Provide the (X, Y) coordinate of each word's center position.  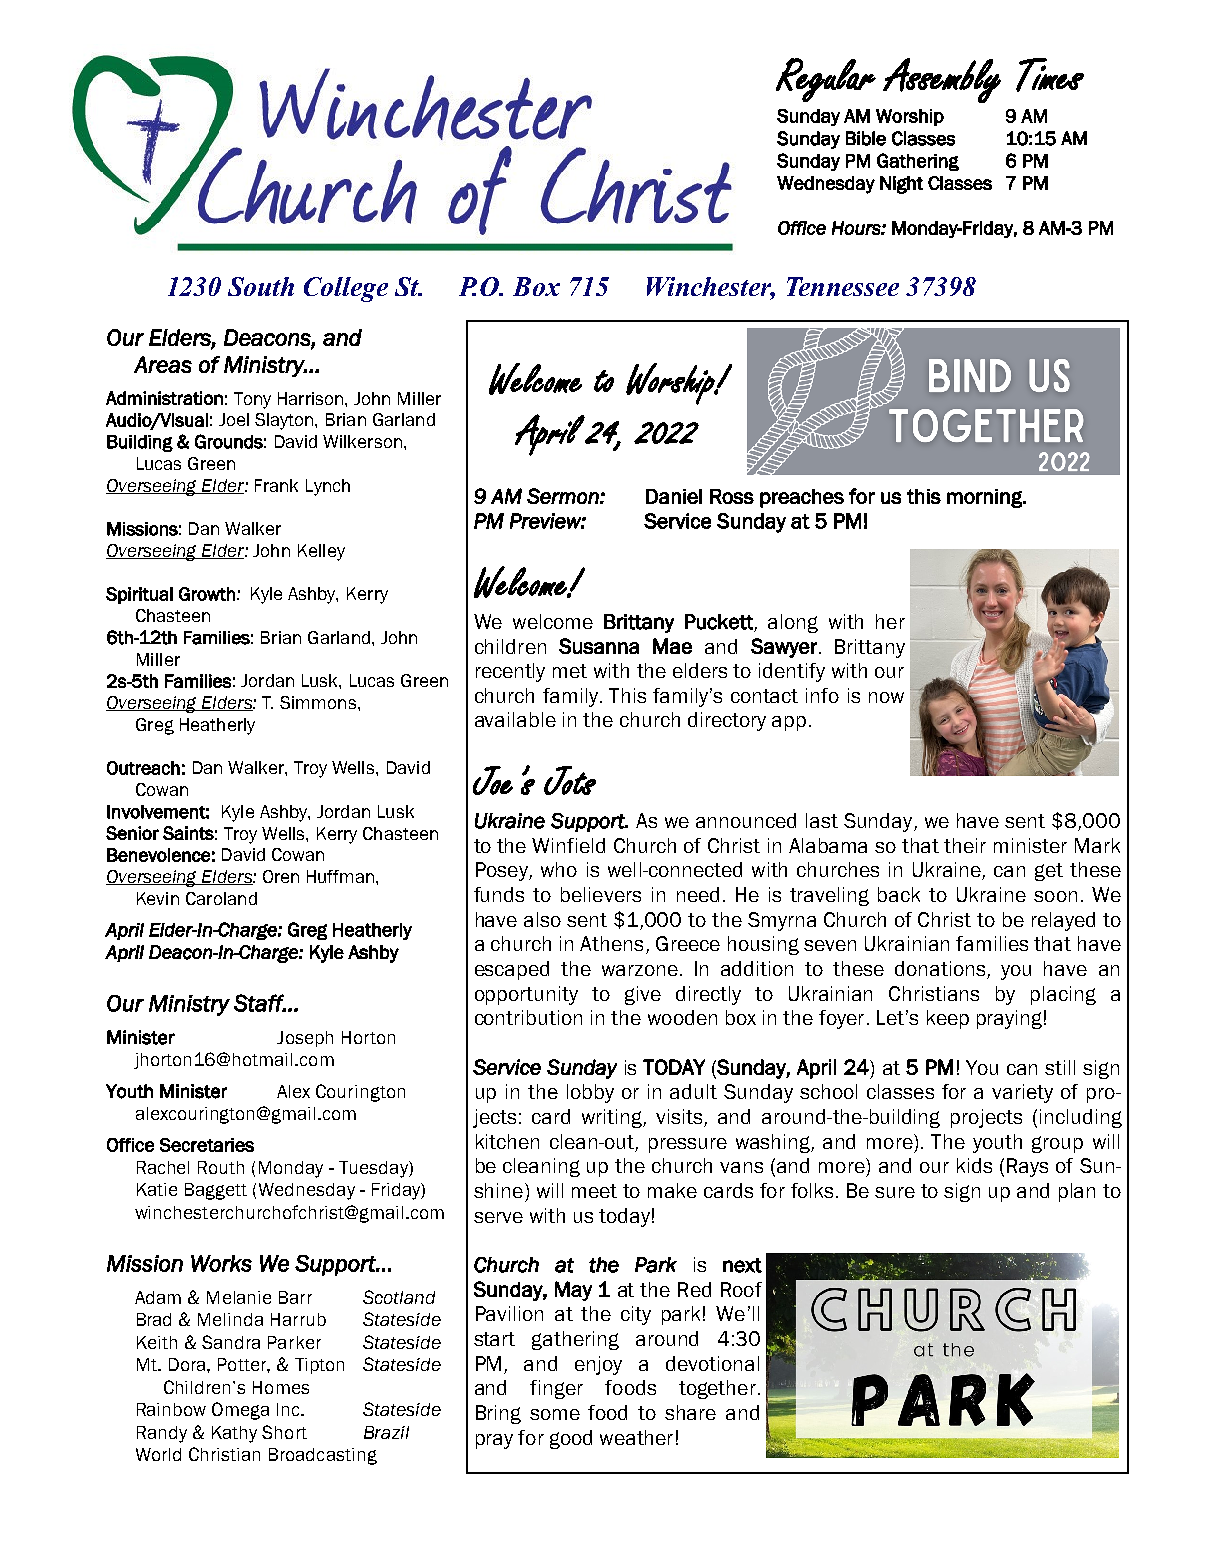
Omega (240, 1411)
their (965, 845)
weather (636, 1437)
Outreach (143, 768)
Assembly (942, 80)
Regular (826, 80)
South (261, 286)
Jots (570, 780)
